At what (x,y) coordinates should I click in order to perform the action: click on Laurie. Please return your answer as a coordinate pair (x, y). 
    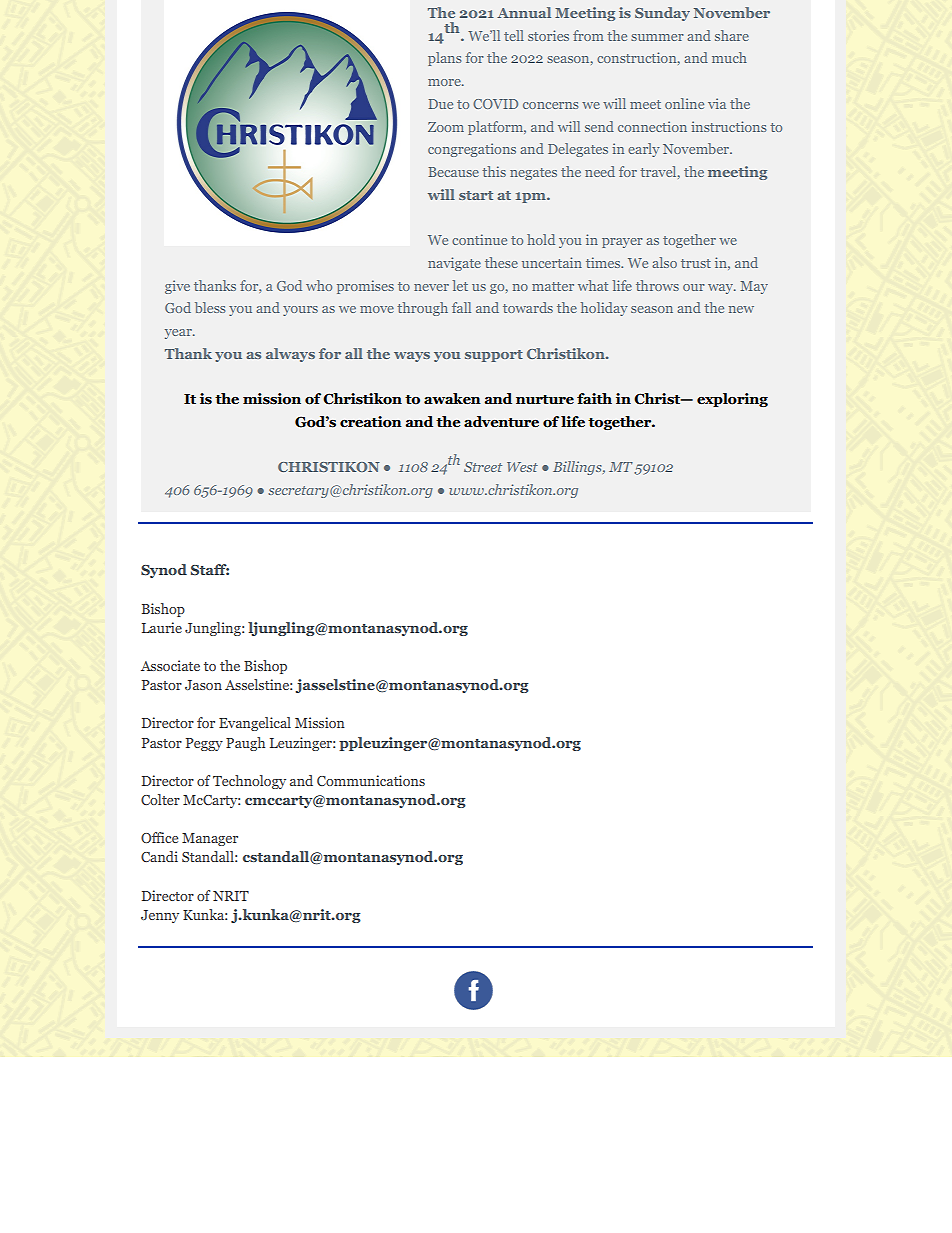
    Looking at the image, I should click on (162, 627).
